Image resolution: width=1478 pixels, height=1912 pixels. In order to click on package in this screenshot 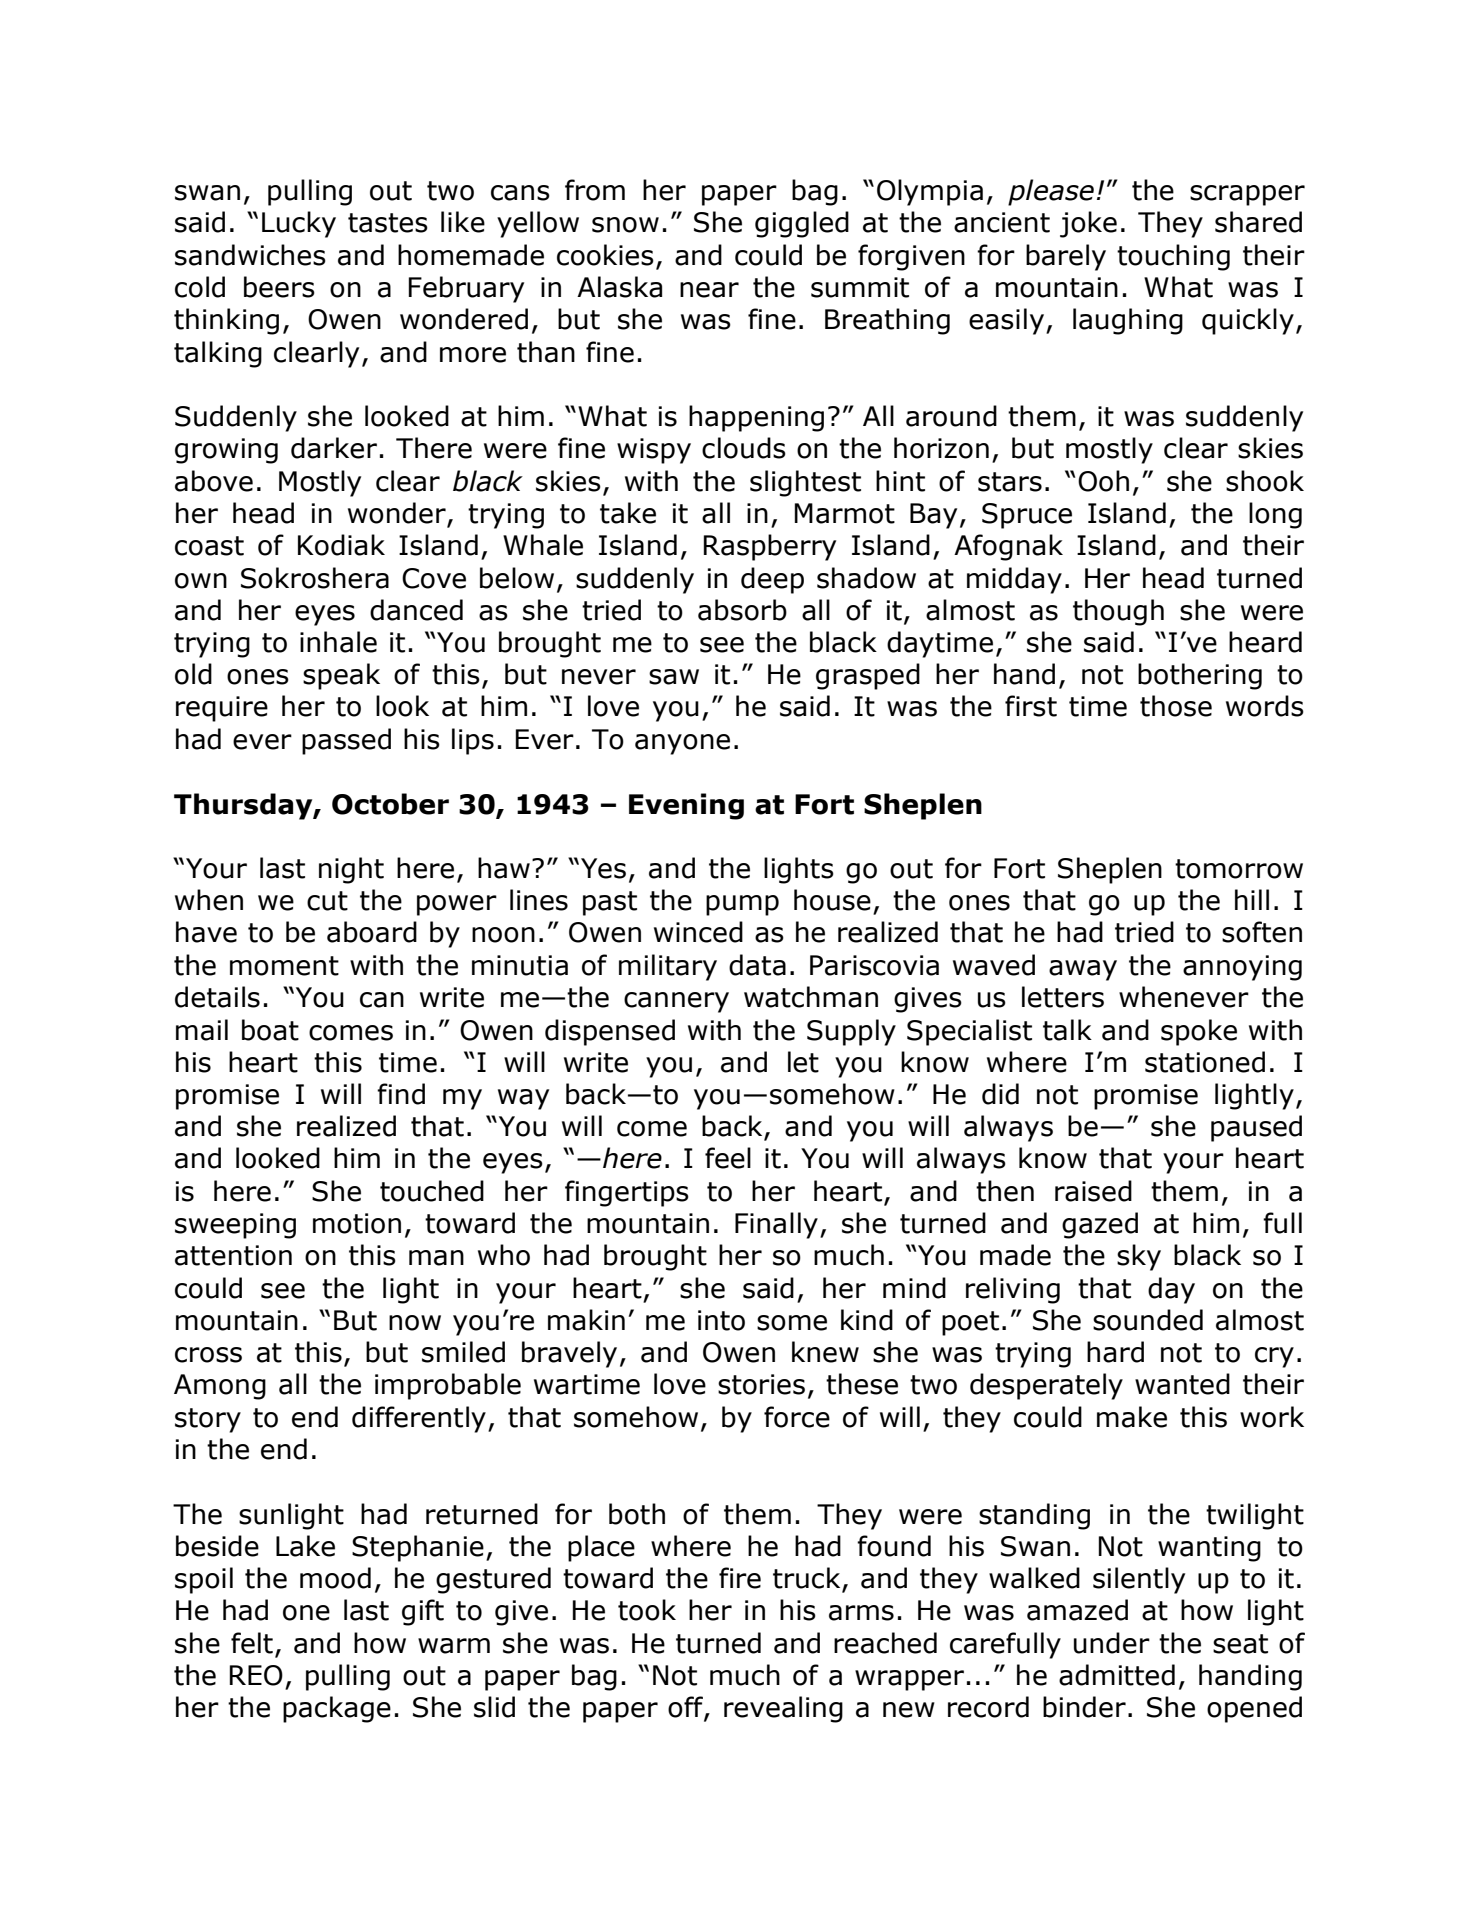, I will do `click(337, 1709)`.
